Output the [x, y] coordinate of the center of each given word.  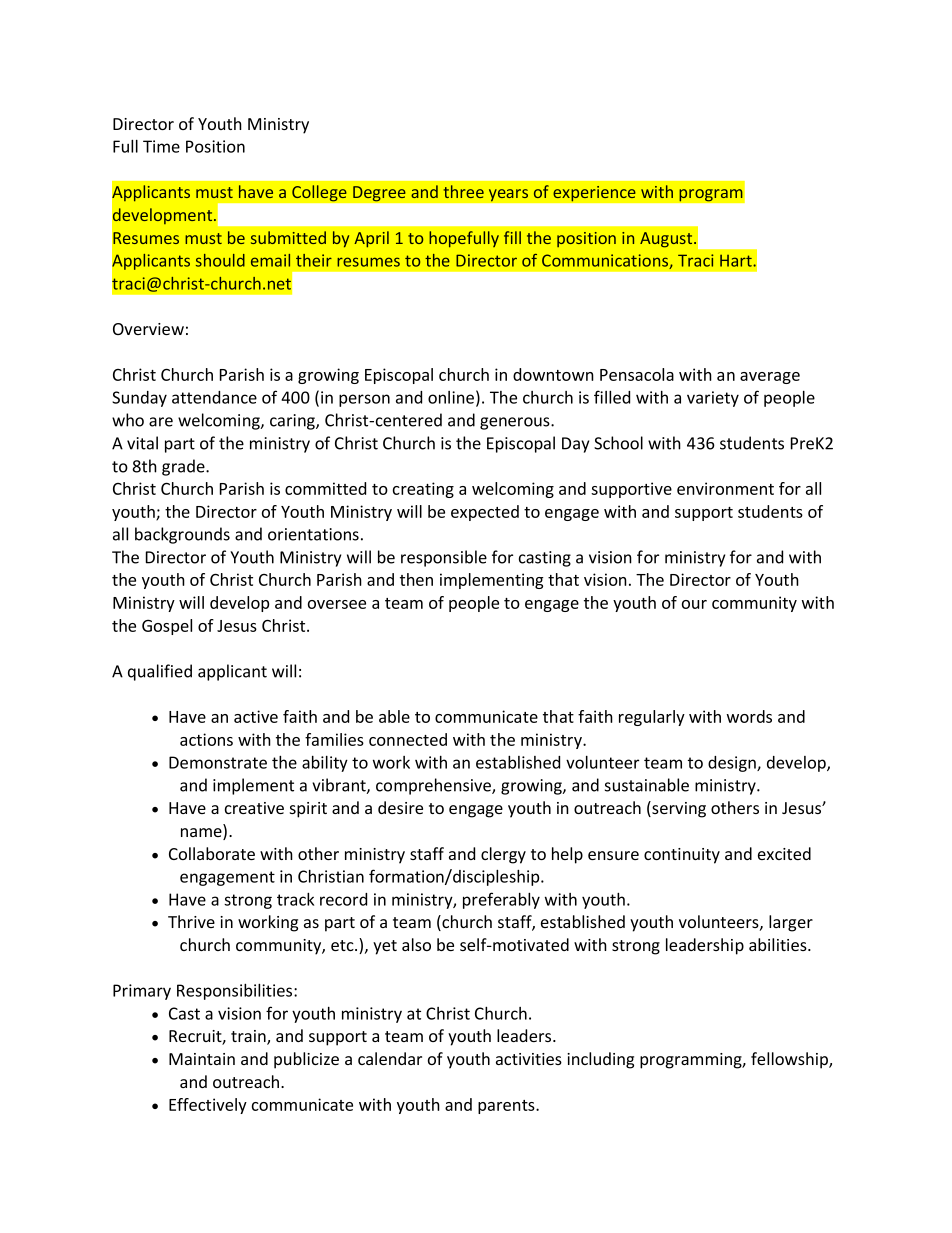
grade [184, 467]
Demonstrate [218, 762]
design [733, 764]
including [600, 1060]
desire [400, 807]
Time [161, 146]
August [667, 240]
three [464, 191]
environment [725, 488]
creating [423, 490]
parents [507, 1107]
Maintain [202, 1059]
